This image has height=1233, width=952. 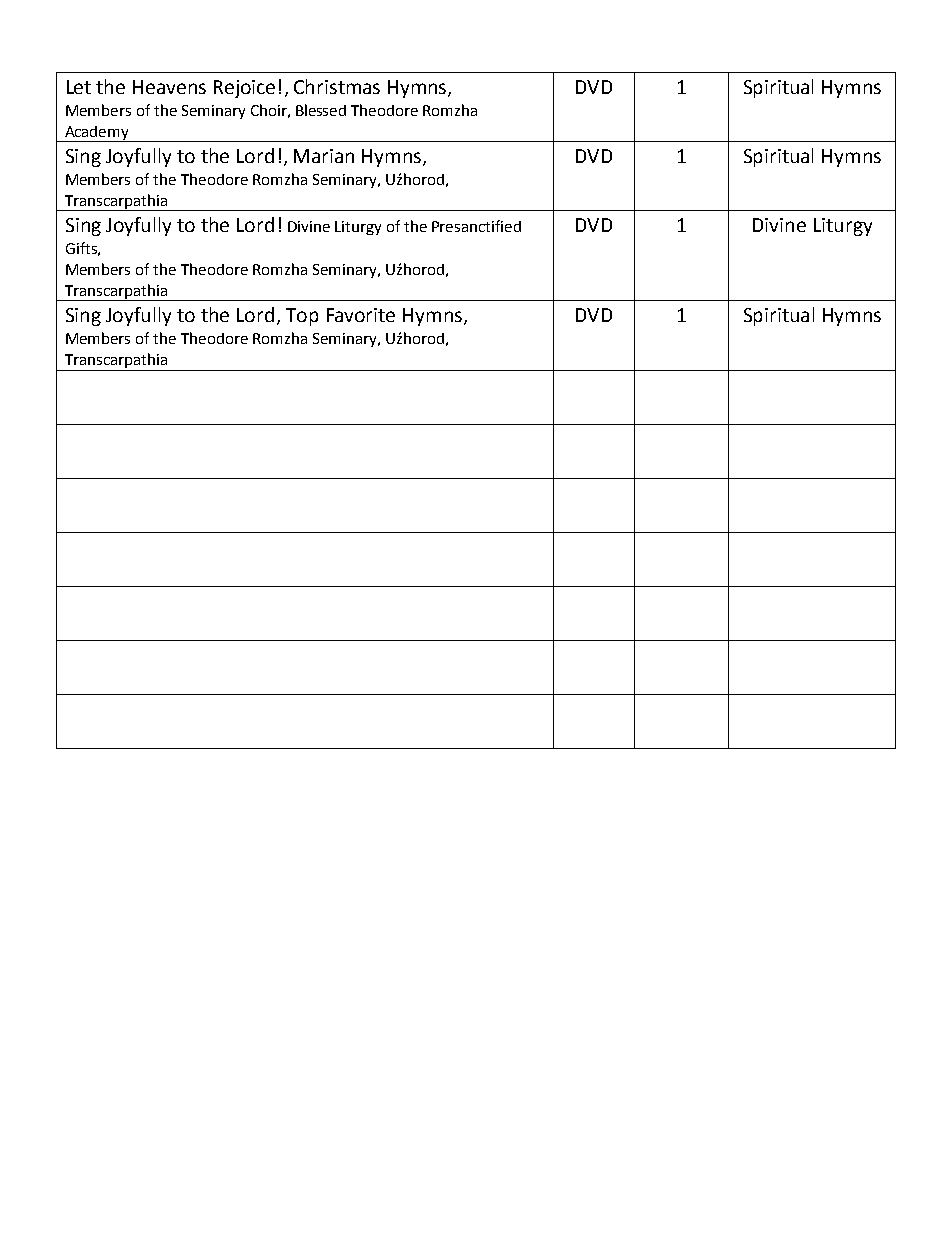 I want to click on Heavens, so click(x=169, y=87).
